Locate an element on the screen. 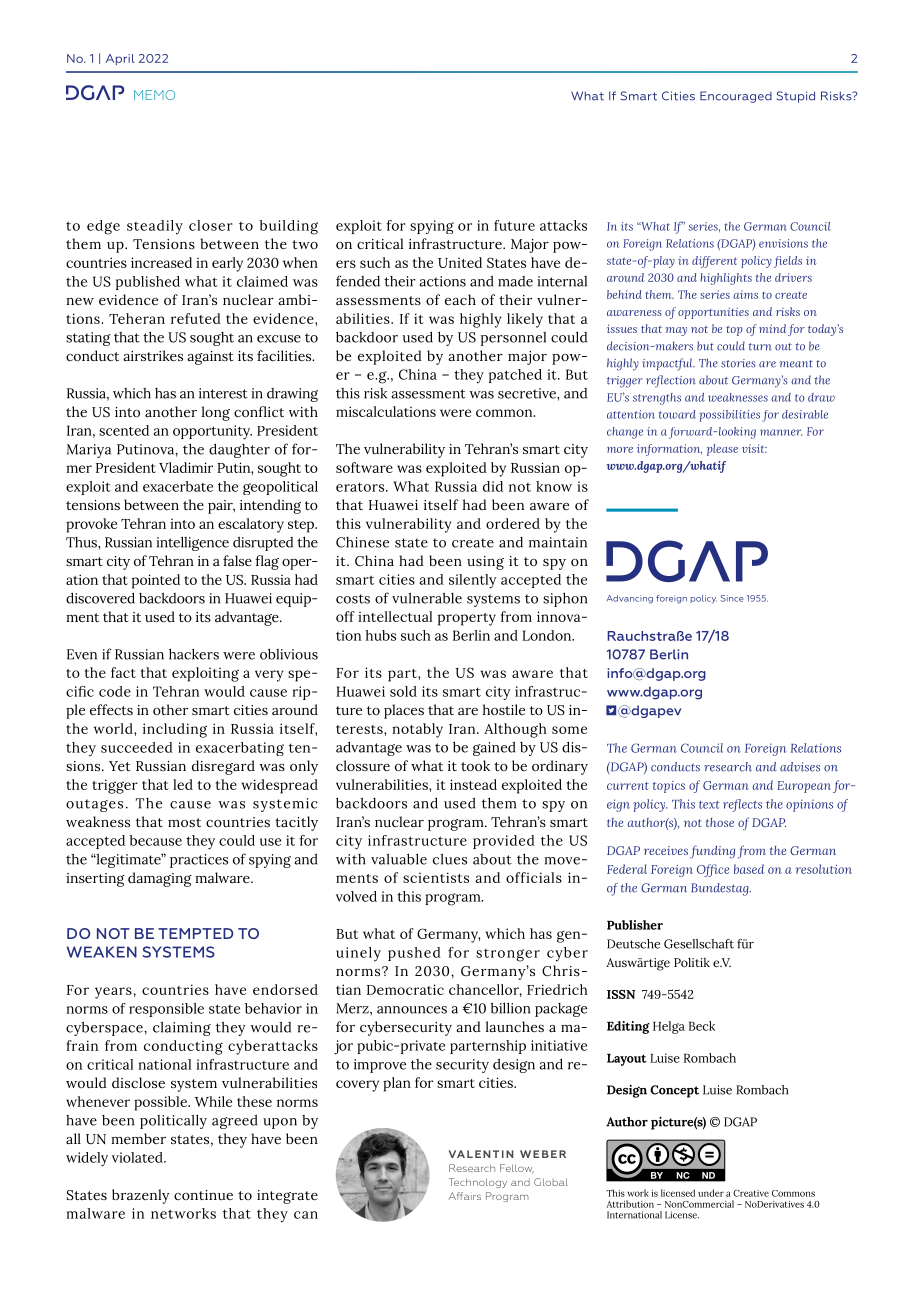 This screenshot has height=1308, width=924. hackers is located at coordinates (194, 654).
